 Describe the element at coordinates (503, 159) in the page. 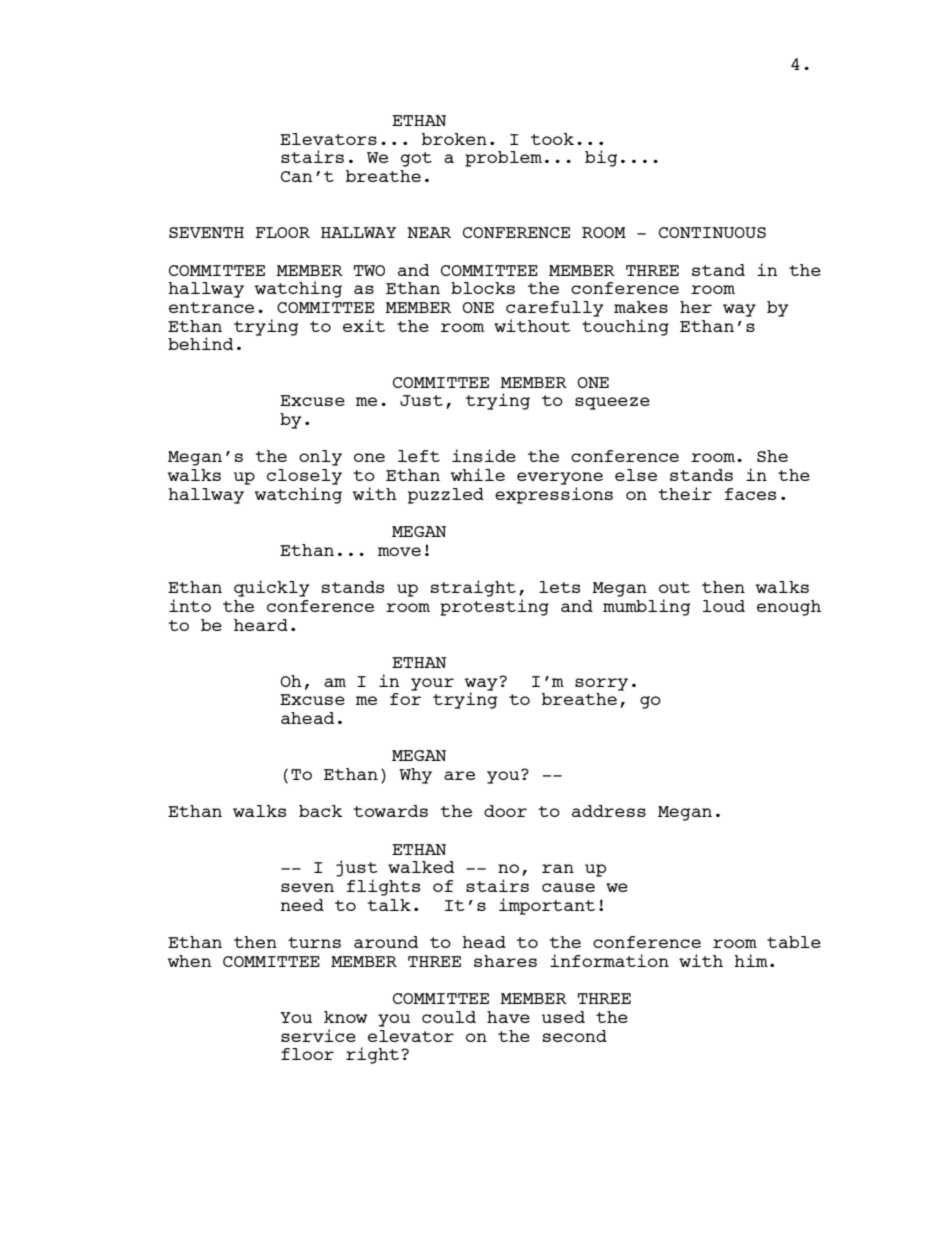

I see `problem` at that location.
